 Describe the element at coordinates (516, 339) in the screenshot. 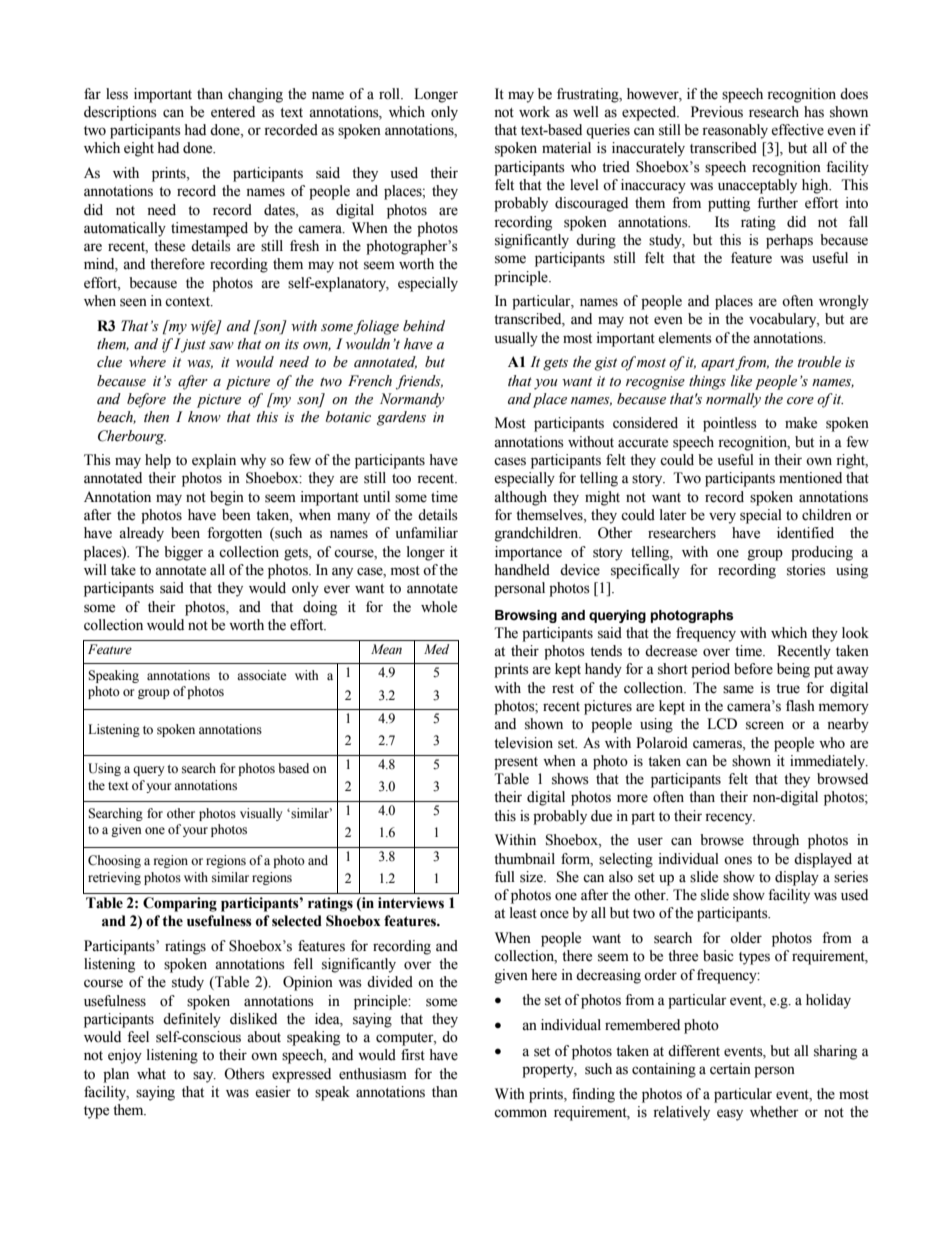

I see `usually` at that location.
